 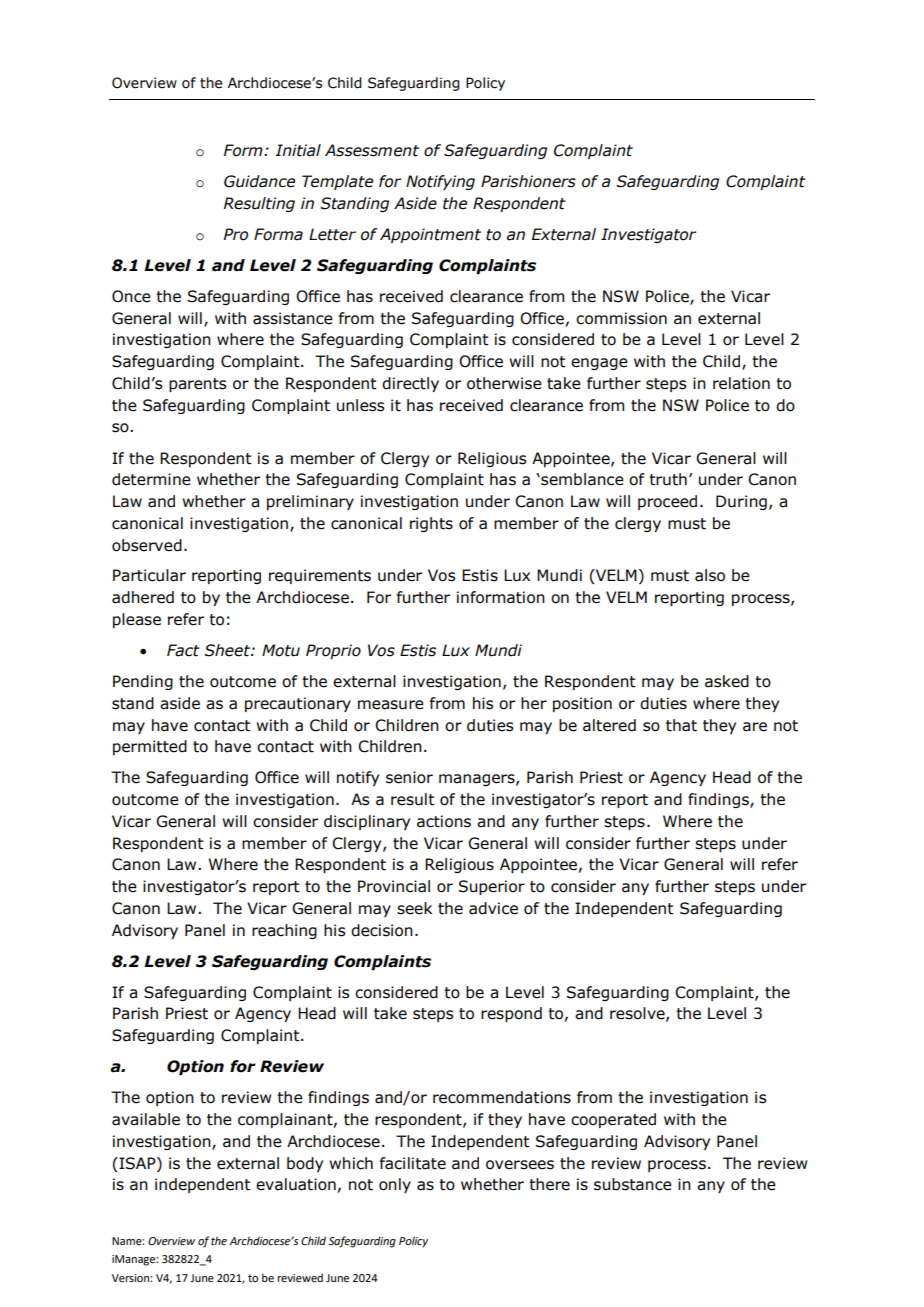 What do you see at coordinates (430, 235) in the page?
I see `Appointment` at bounding box center [430, 235].
